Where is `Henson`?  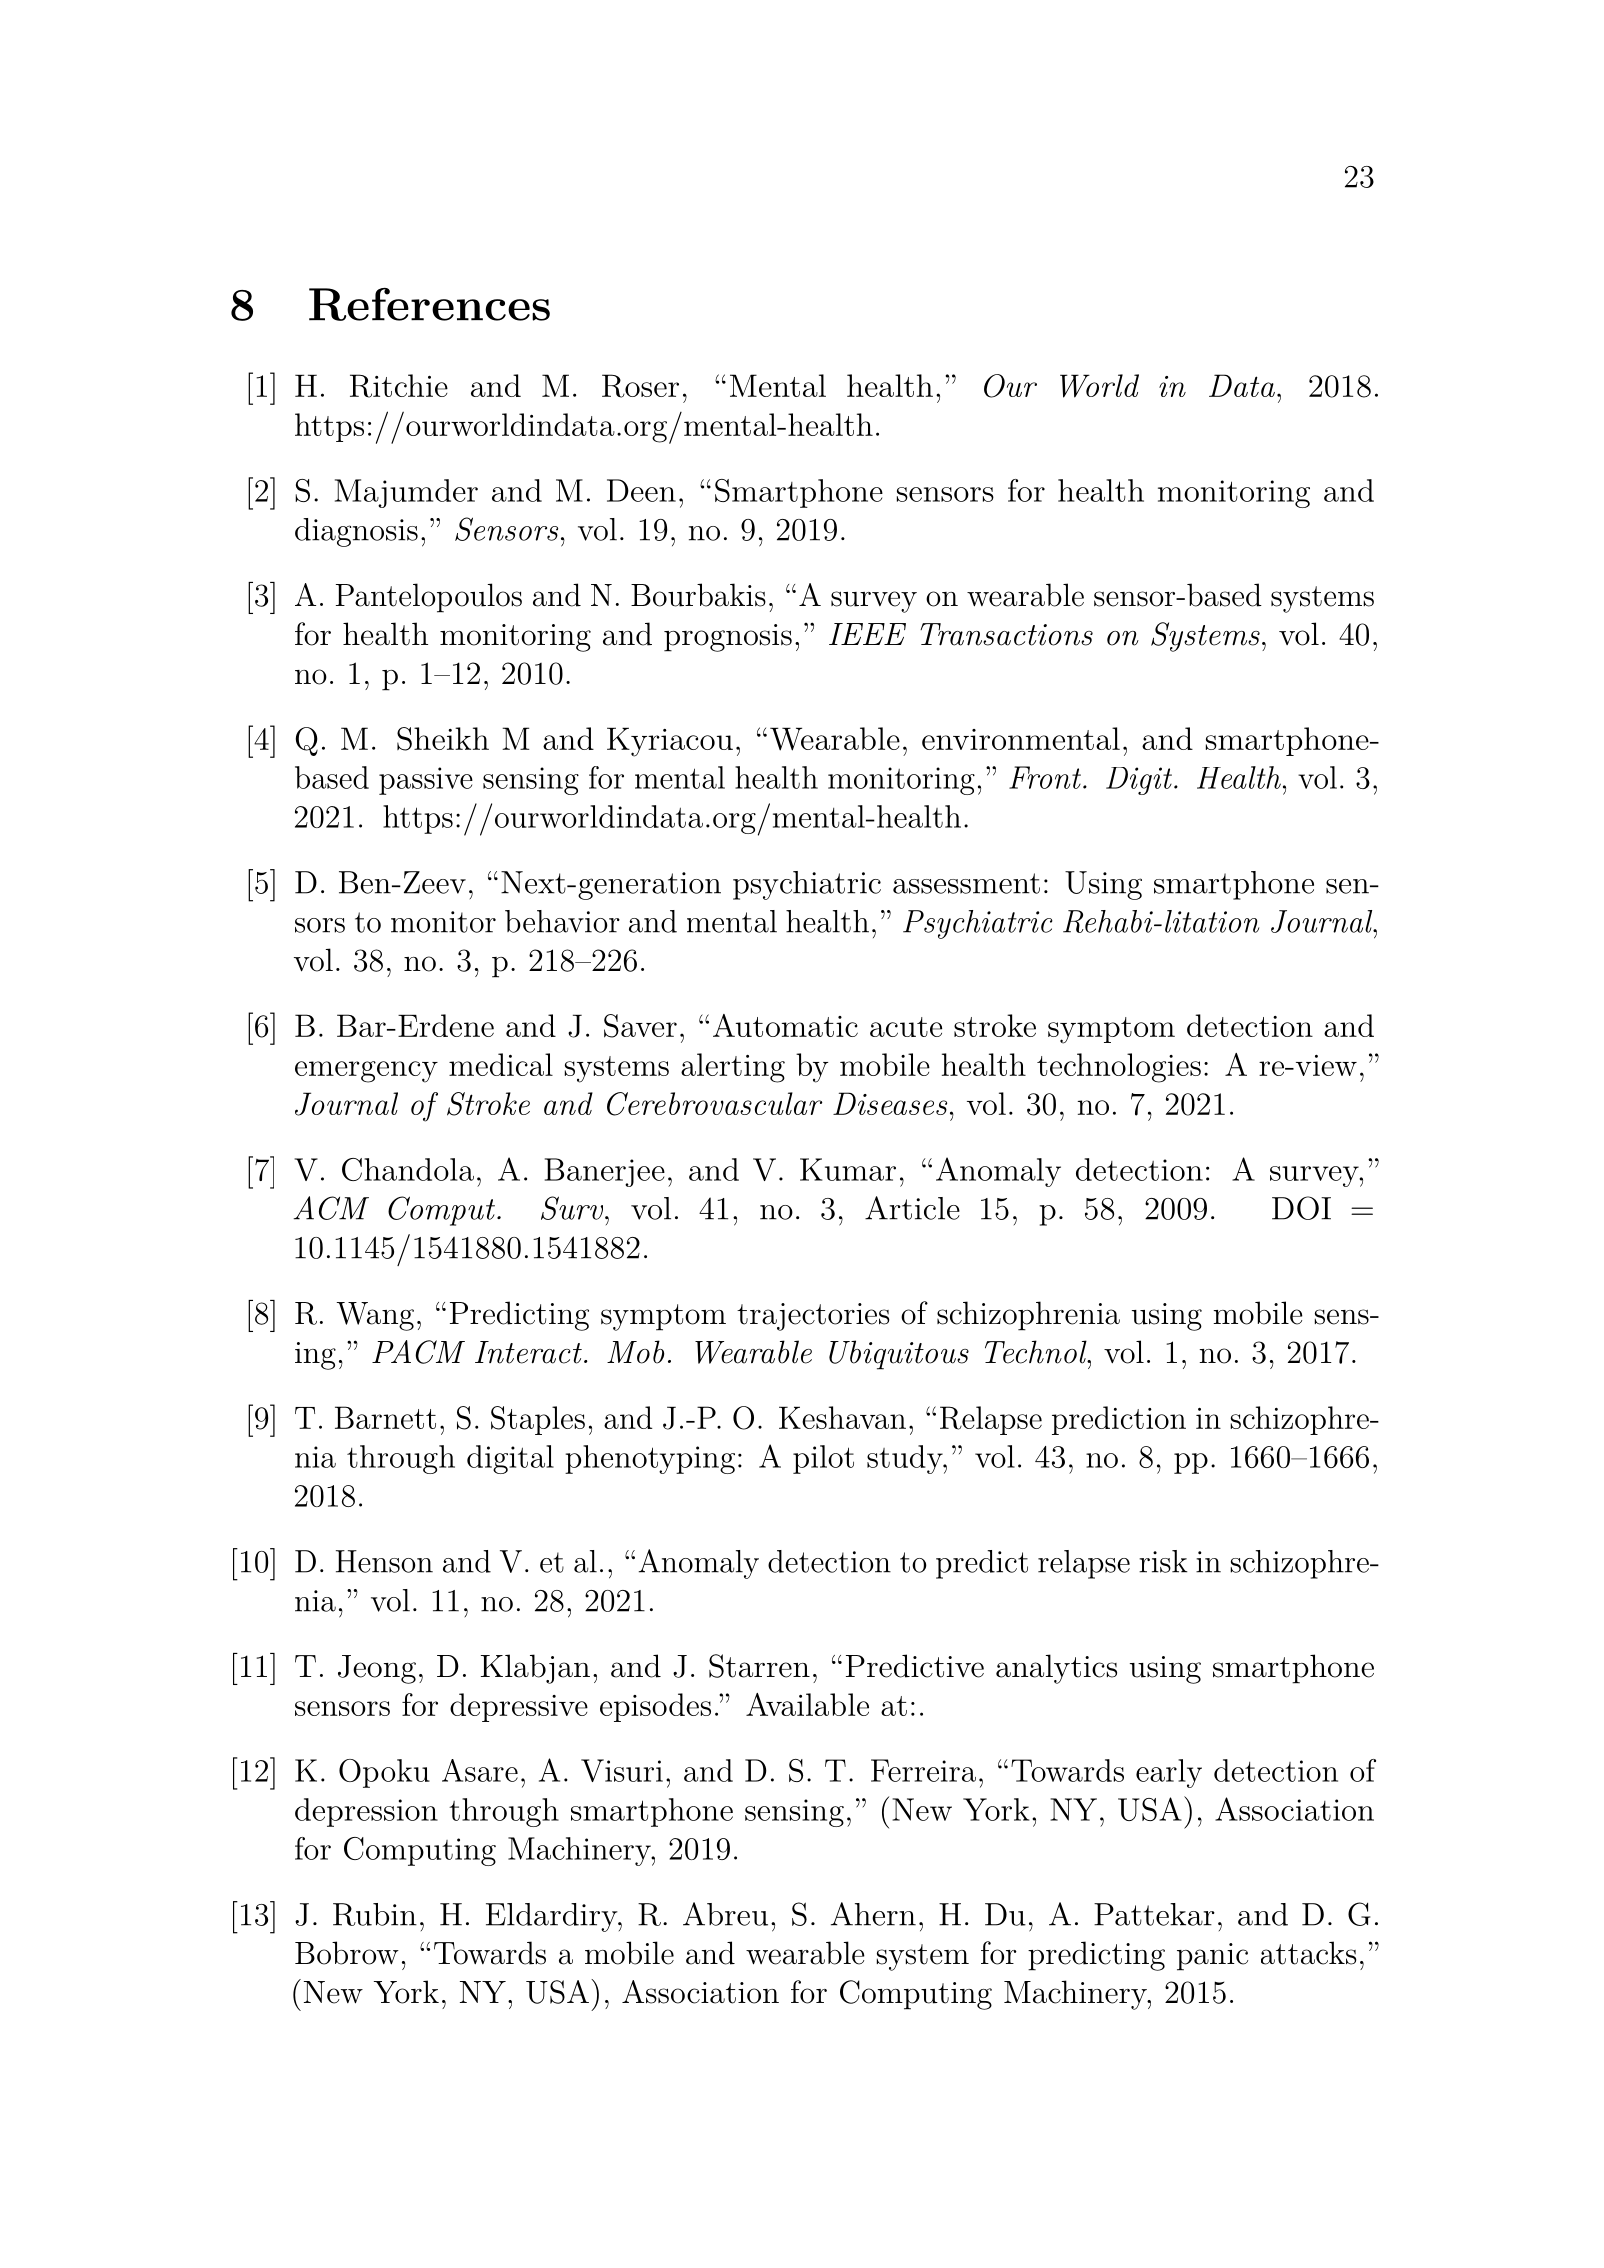
Henson is located at coordinates (384, 1561).
